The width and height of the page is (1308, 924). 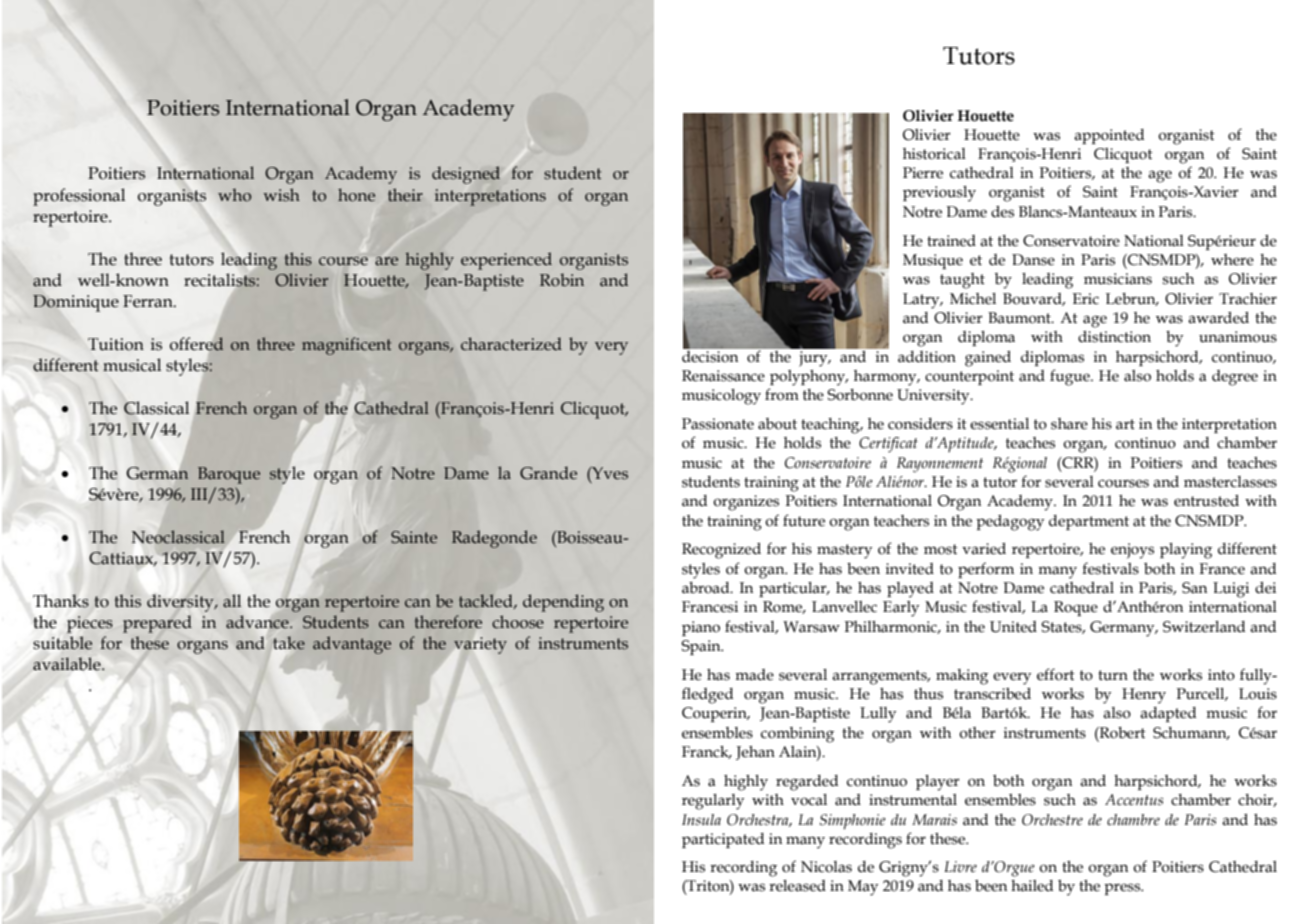 I want to click on Insula, so click(x=701, y=820).
